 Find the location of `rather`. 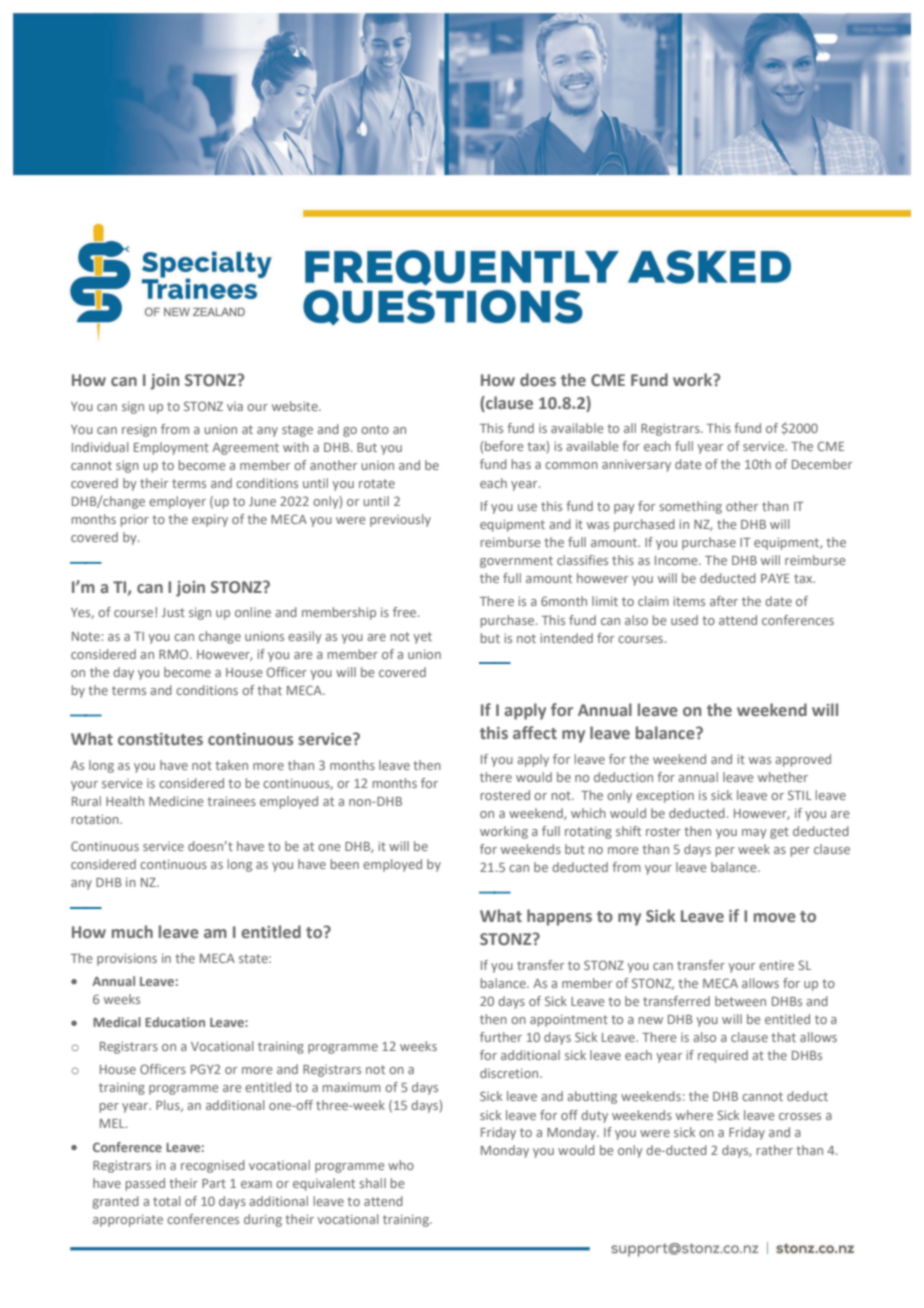

rather is located at coordinates (775, 1150).
